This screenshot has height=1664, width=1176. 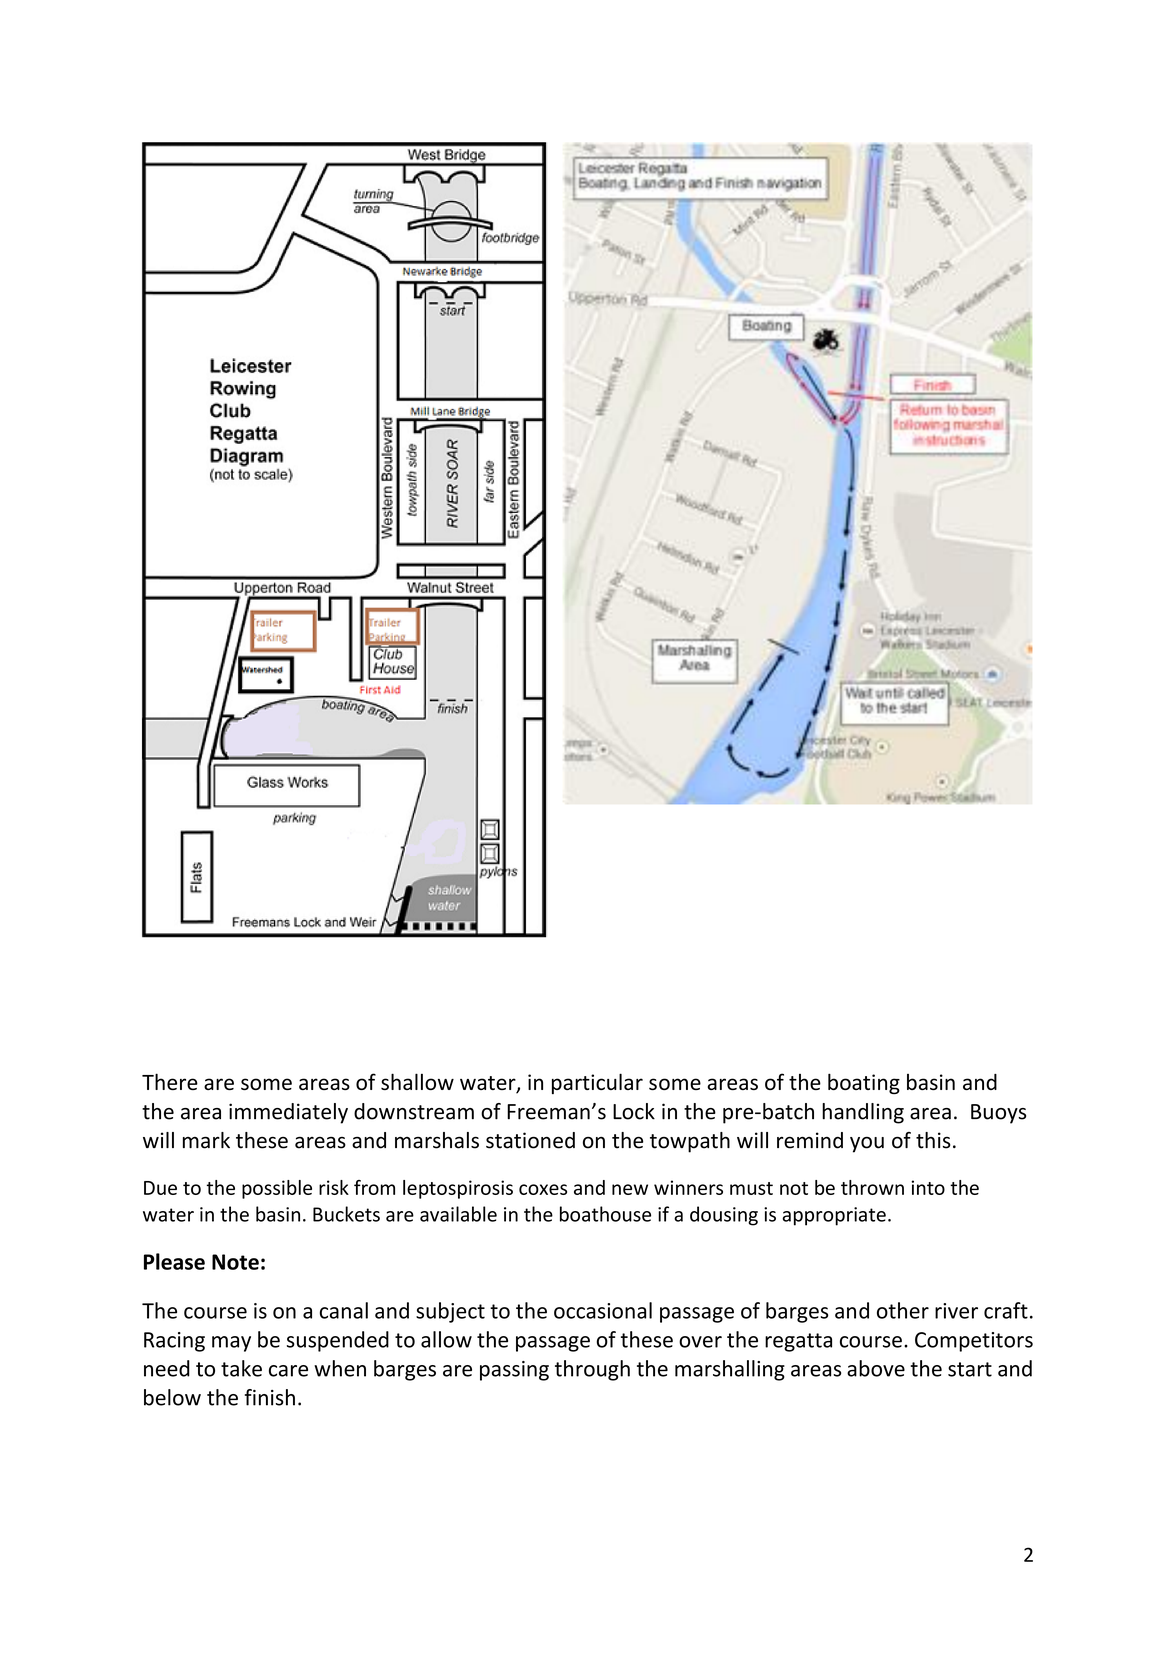 I want to click on appropriate, so click(x=834, y=1216).
